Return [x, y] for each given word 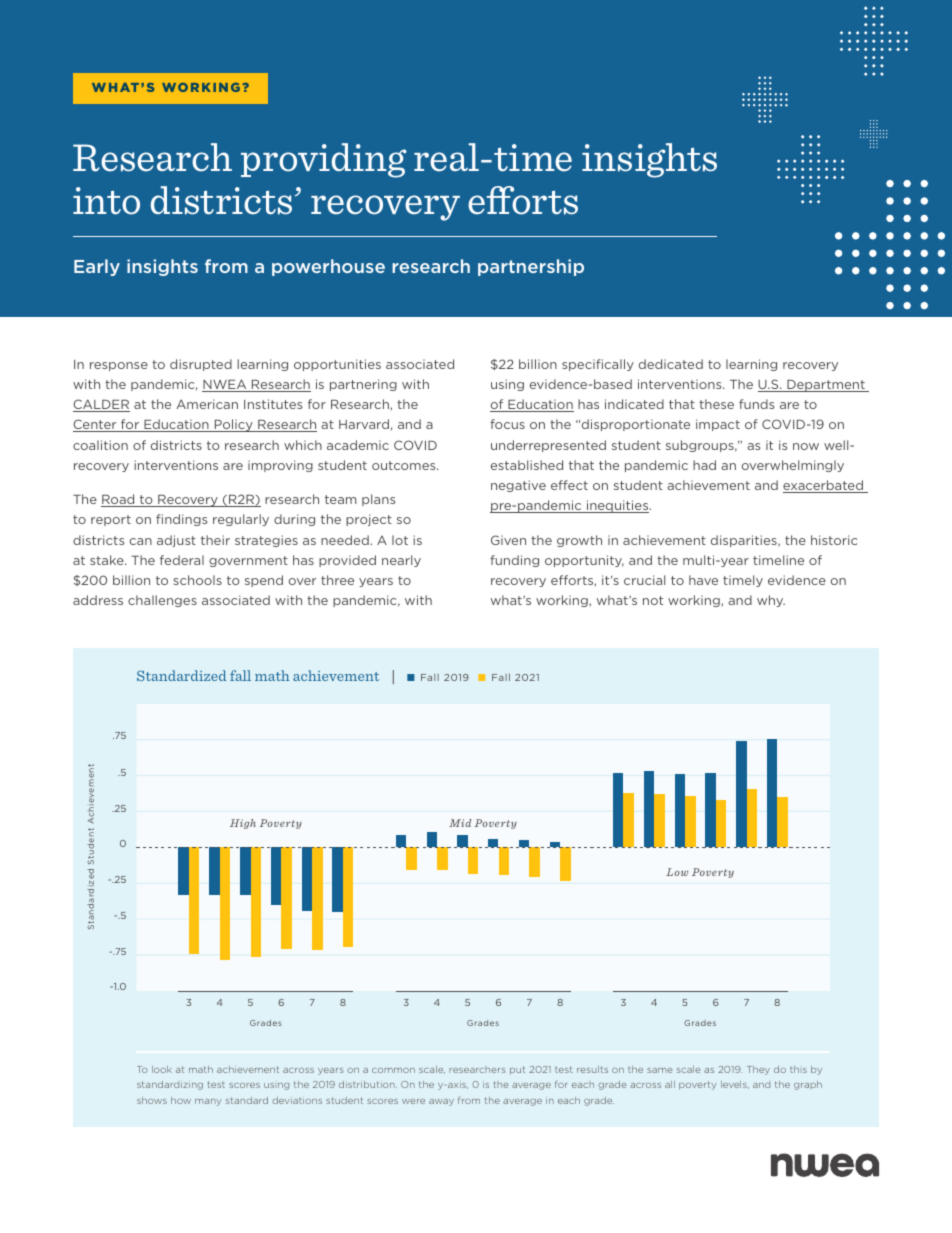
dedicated [671, 364]
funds [756, 404]
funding [514, 561]
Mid [460, 823]
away [441, 1102]
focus [507, 424]
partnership [531, 267]
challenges [162, 601]
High [243, 824]
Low [677, 872]
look [162, 1069]
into [106, 201]
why [771, 601]
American [207, 404]
